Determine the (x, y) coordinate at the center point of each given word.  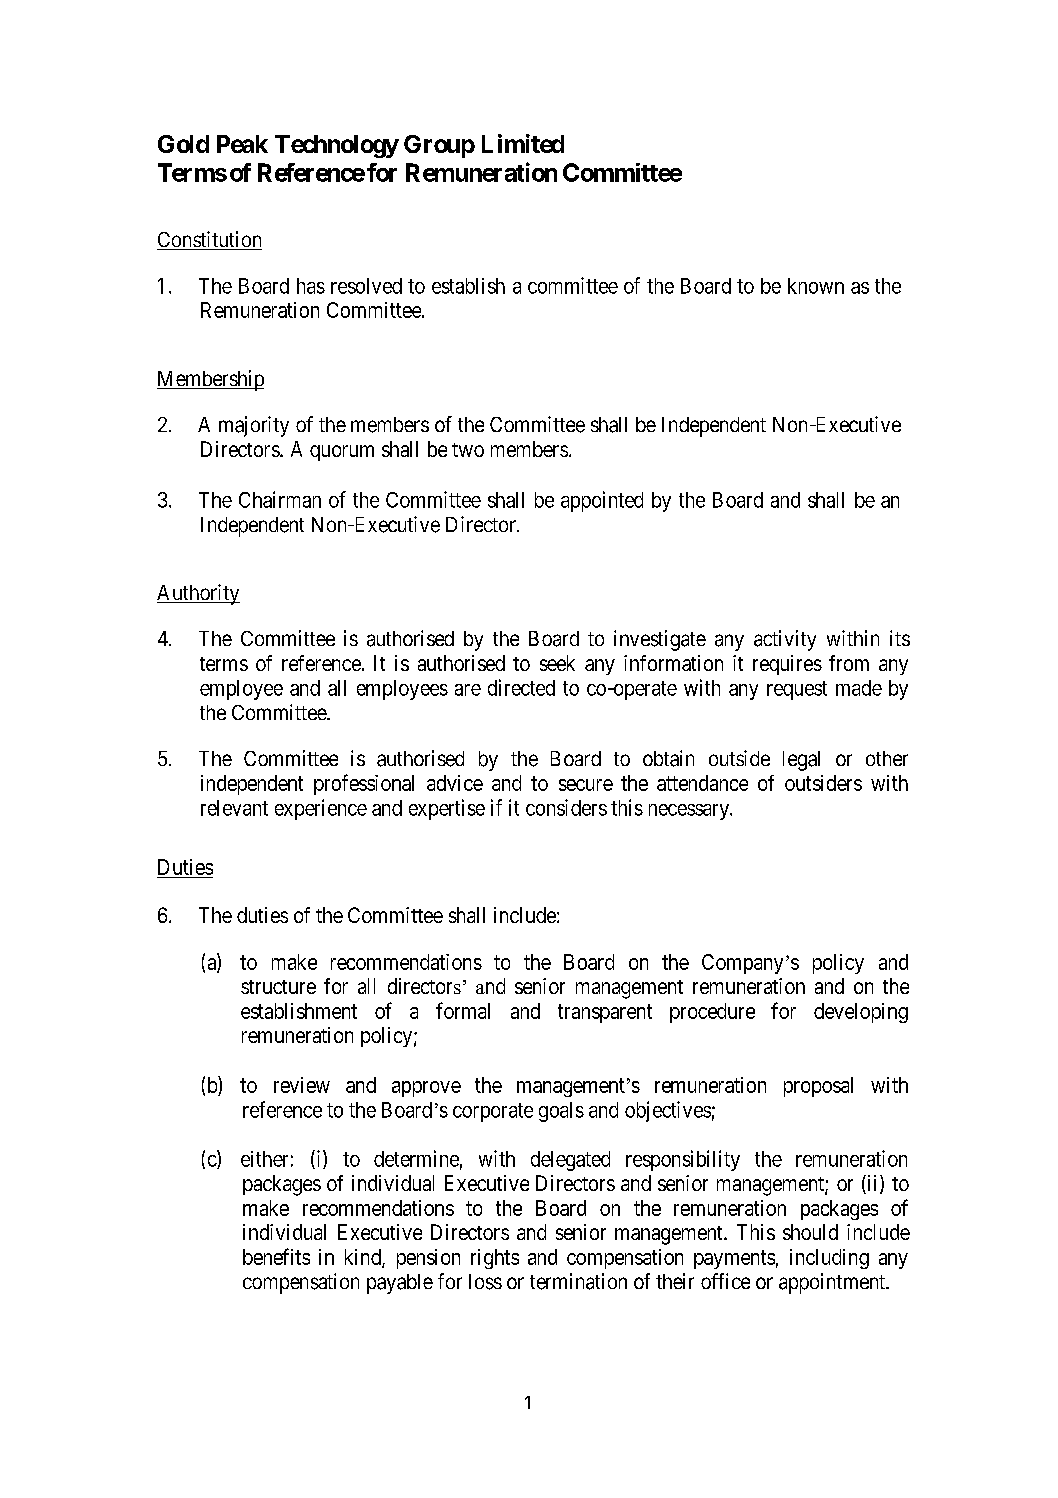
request (797, 690)
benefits (276, 1256)
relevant (234, 808)
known (816, 286)
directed (521, 687)
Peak (242, 144)
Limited (523, 143)
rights (495, 1259)
